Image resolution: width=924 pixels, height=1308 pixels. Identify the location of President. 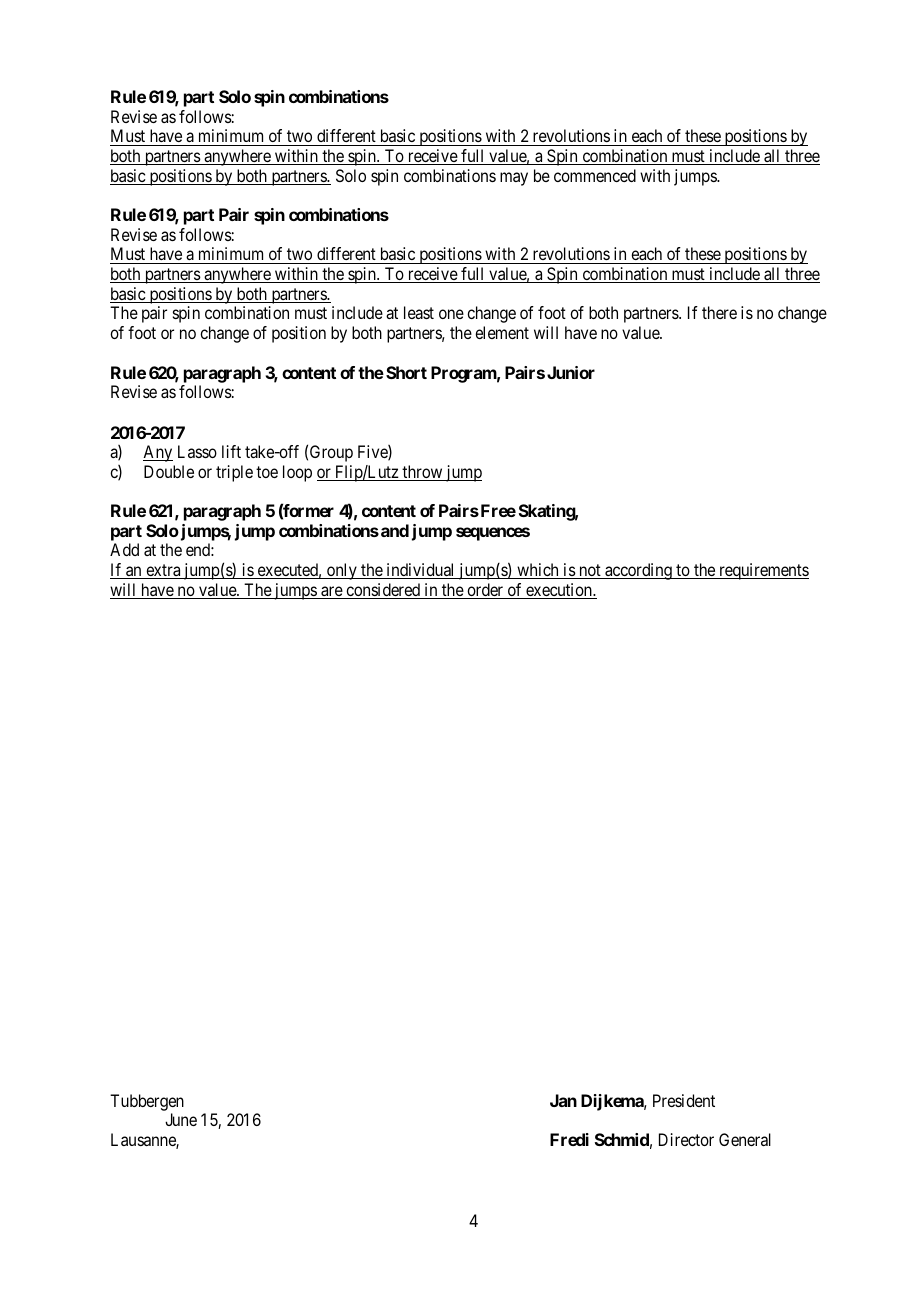
(684, 1100).
